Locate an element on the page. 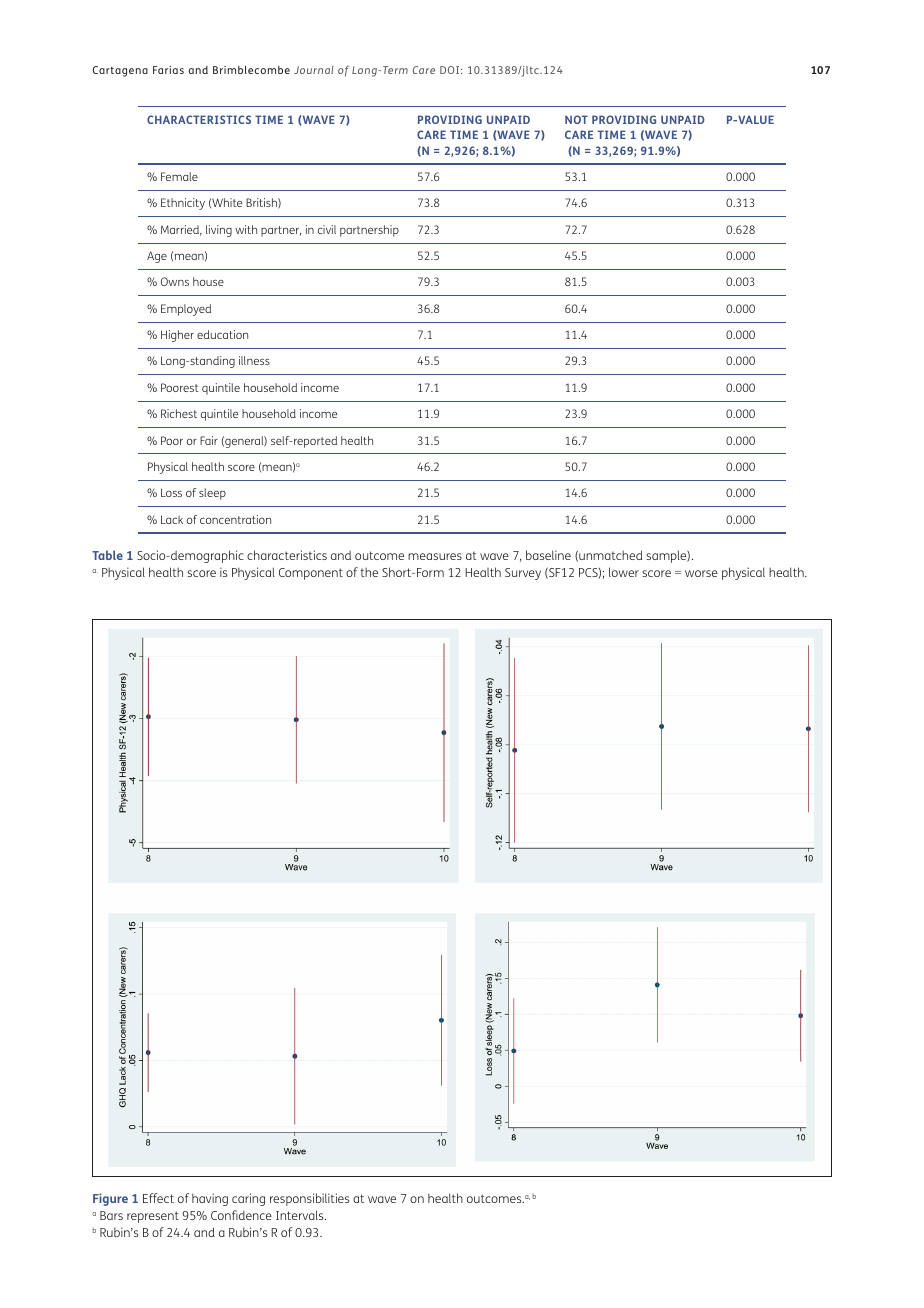 This image has width=924, height=1308. the is located at coordinates (369, 572).
